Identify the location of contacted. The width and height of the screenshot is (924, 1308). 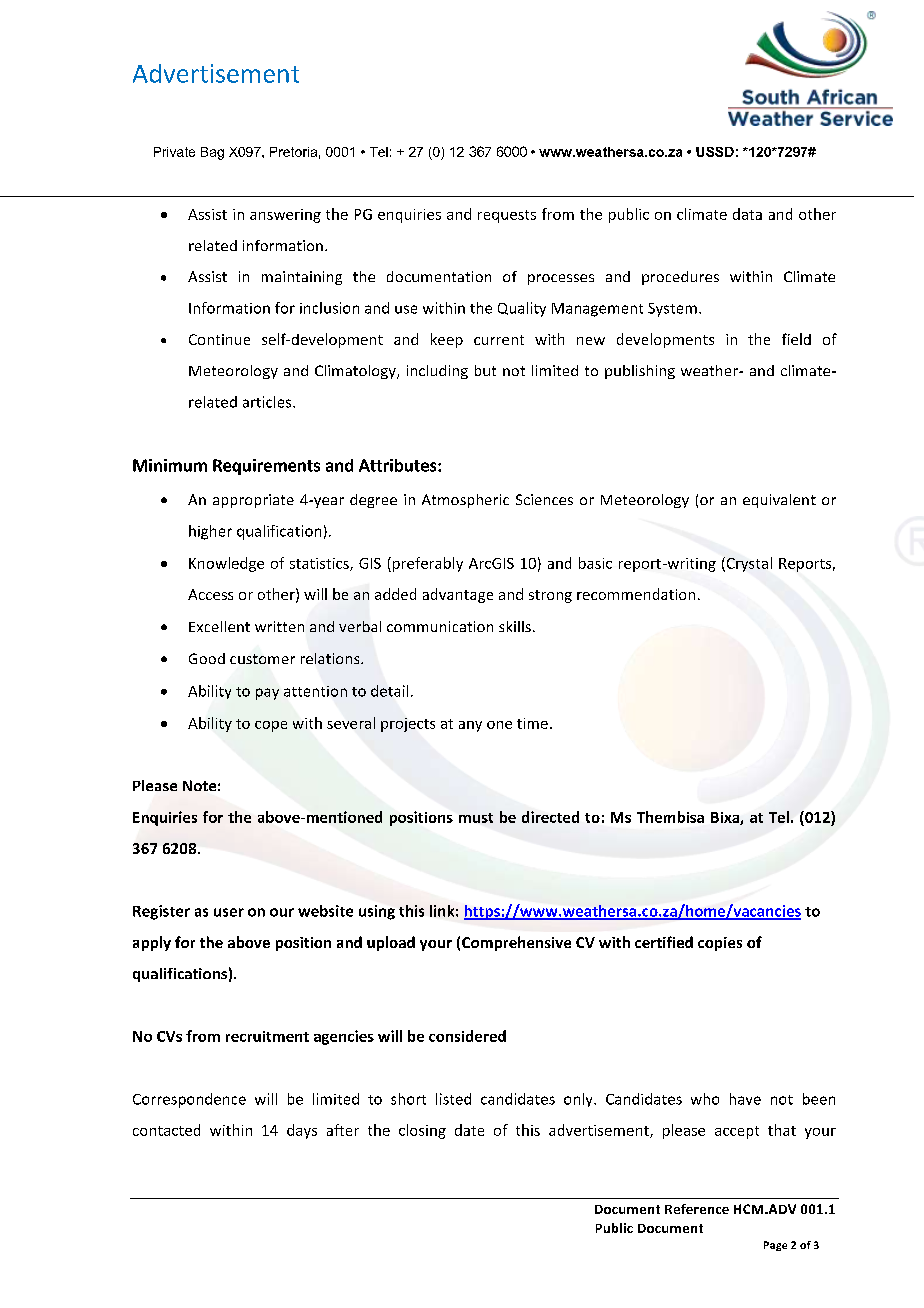
(166, 1130).
